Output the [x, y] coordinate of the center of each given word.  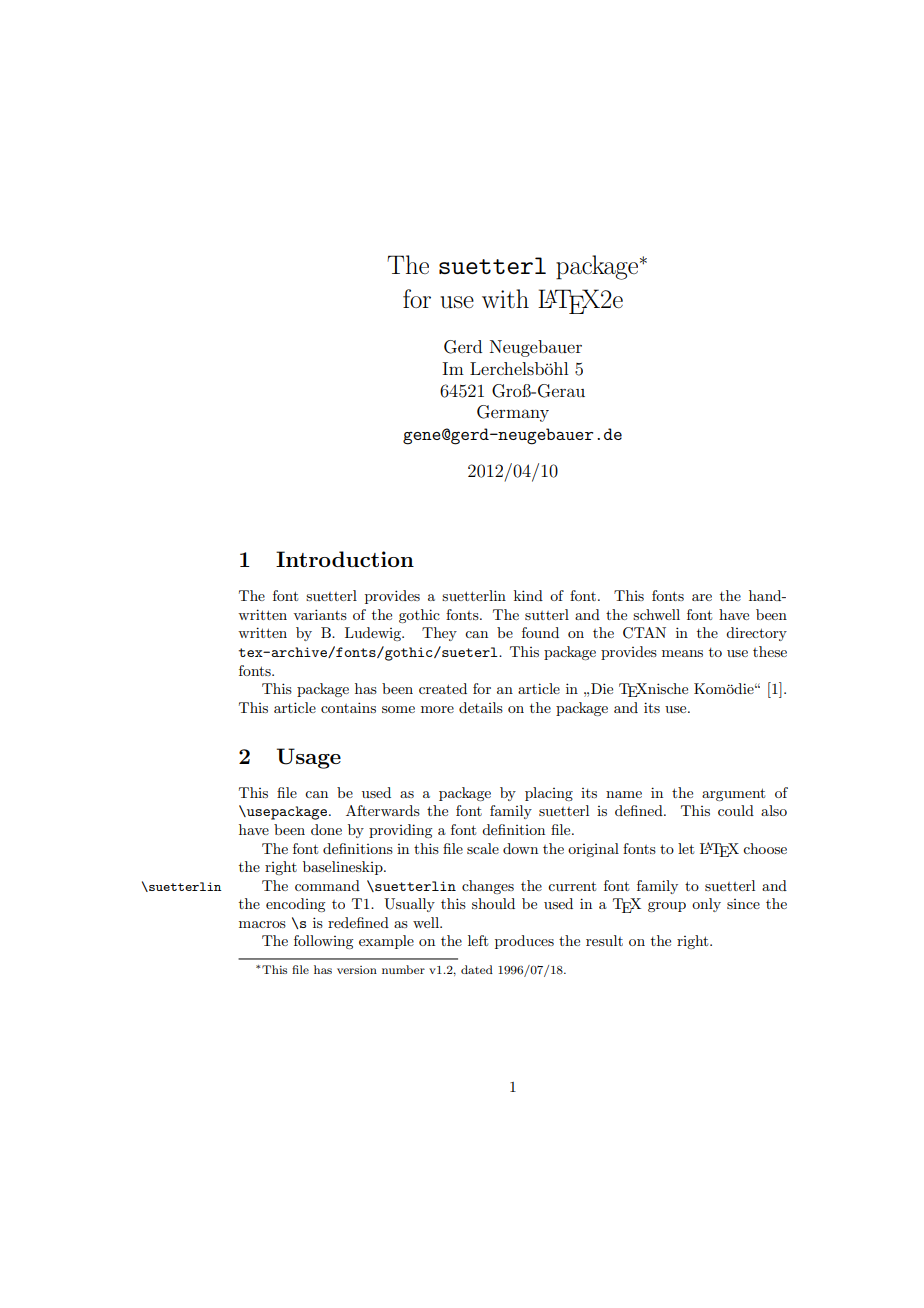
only [706, 905]
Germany [513, 413]
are [702, 597]
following [323, 942]
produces [524, 942]
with [505, 298]
